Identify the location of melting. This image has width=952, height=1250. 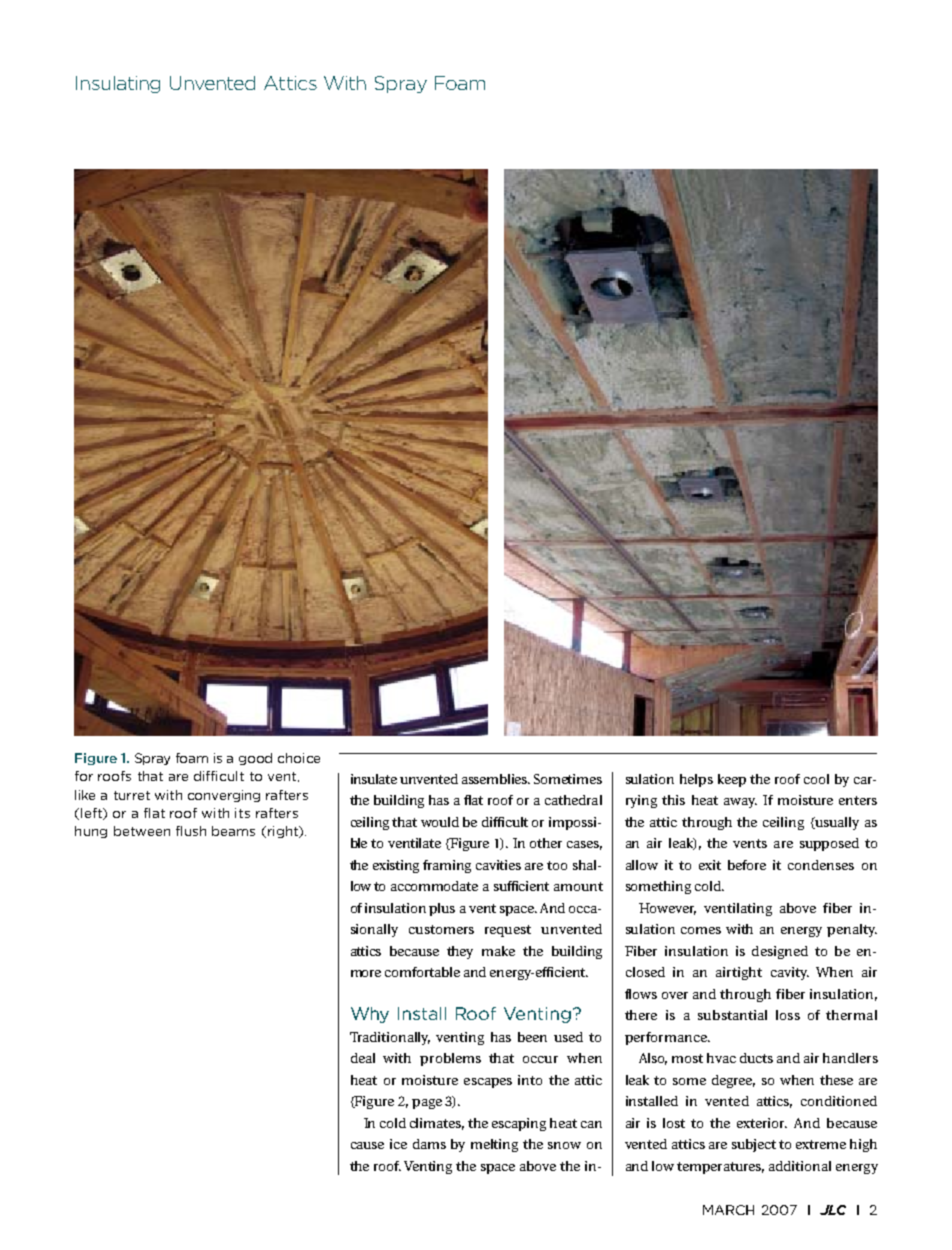
(494, 1145).
